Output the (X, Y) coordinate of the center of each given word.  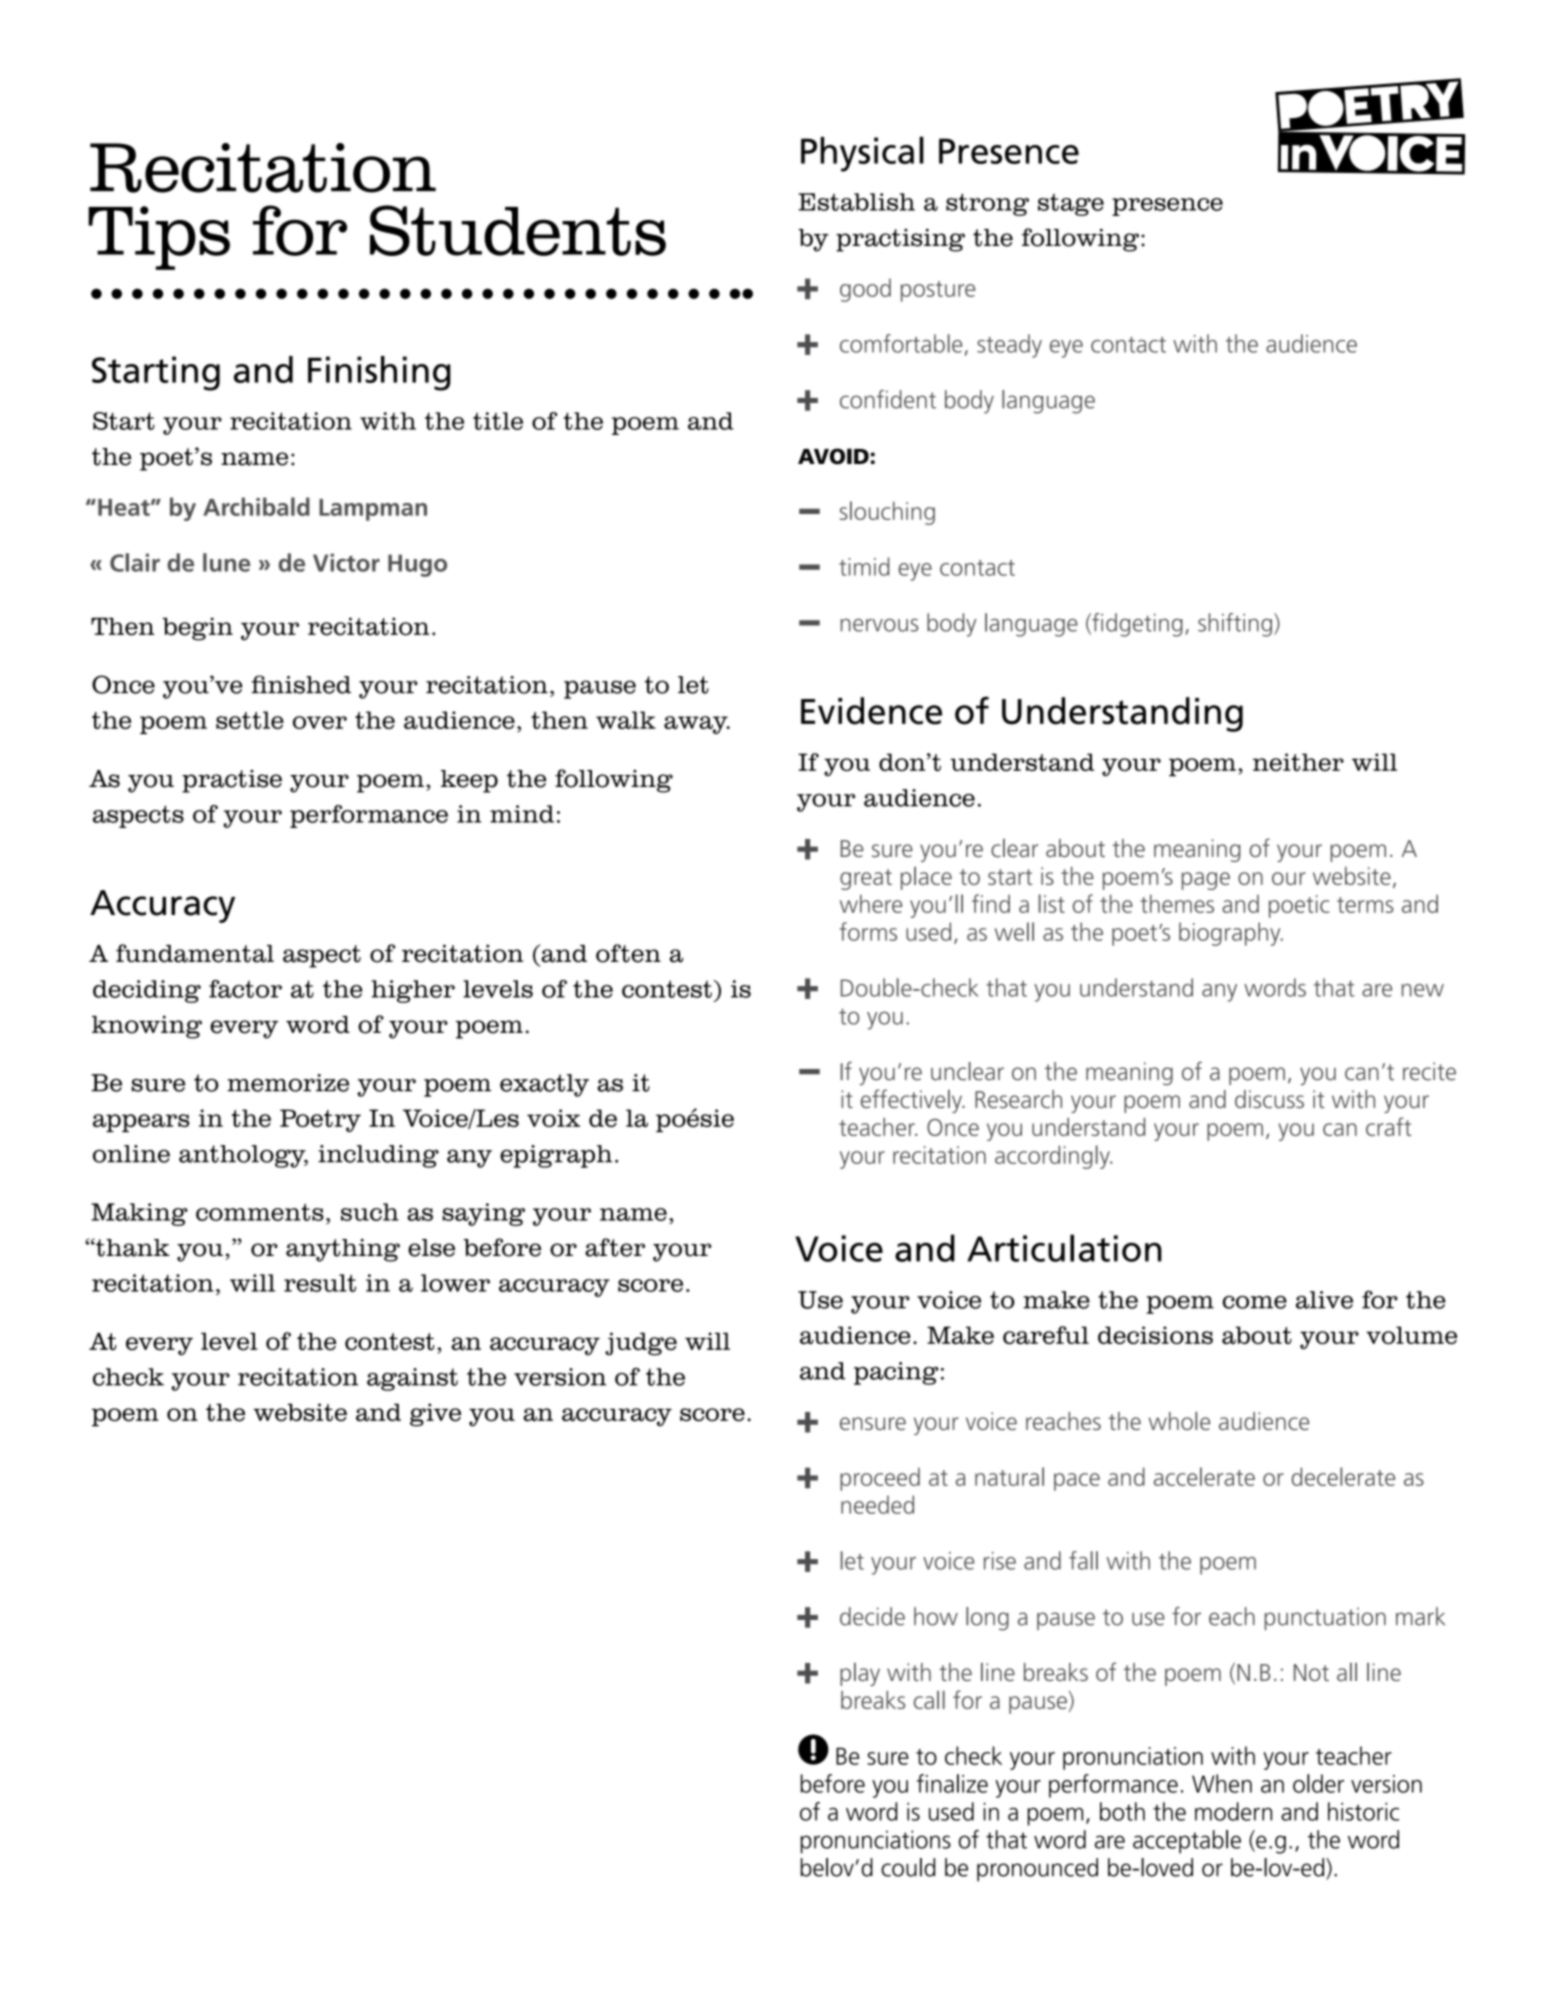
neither (1298, 762)
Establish (856, 202)
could (908, 1867)
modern (1233, 1811)
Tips (159, 238)
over (320, 722)
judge (641, 1344)
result (320, 1283)
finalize (952, 1783)
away (697, 725)
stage (1071, 205)
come (1255, 1302)
